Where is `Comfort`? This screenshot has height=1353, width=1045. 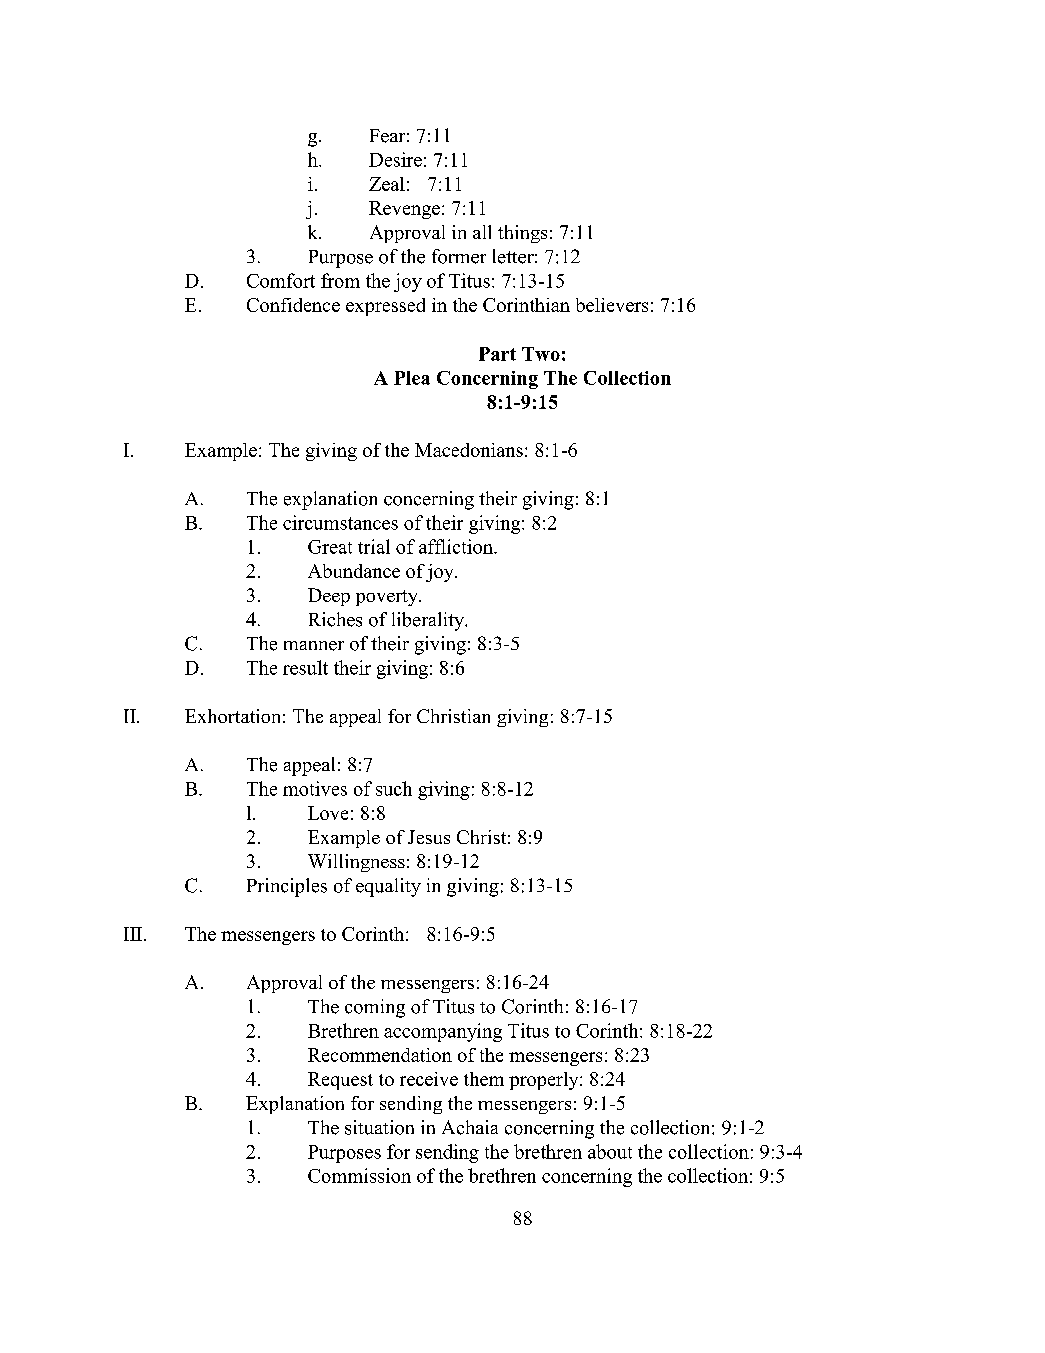
Comfort is located at coordinates (281, 280).
